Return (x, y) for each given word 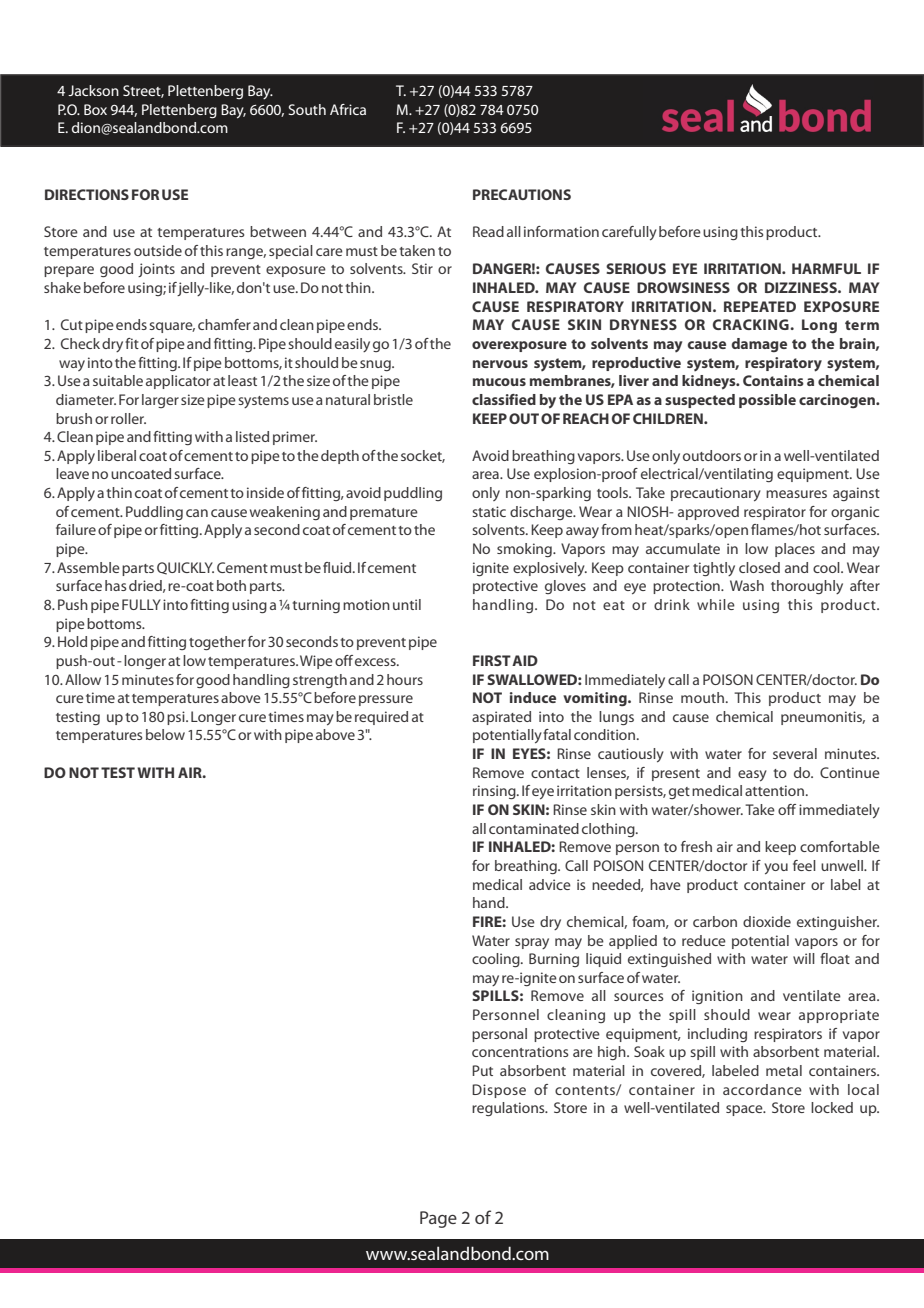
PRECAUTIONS (522, 194)
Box (95, 109)
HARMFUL (826, 268)
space (745, 1110)
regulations (509, 1109)
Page (438, 1219)
